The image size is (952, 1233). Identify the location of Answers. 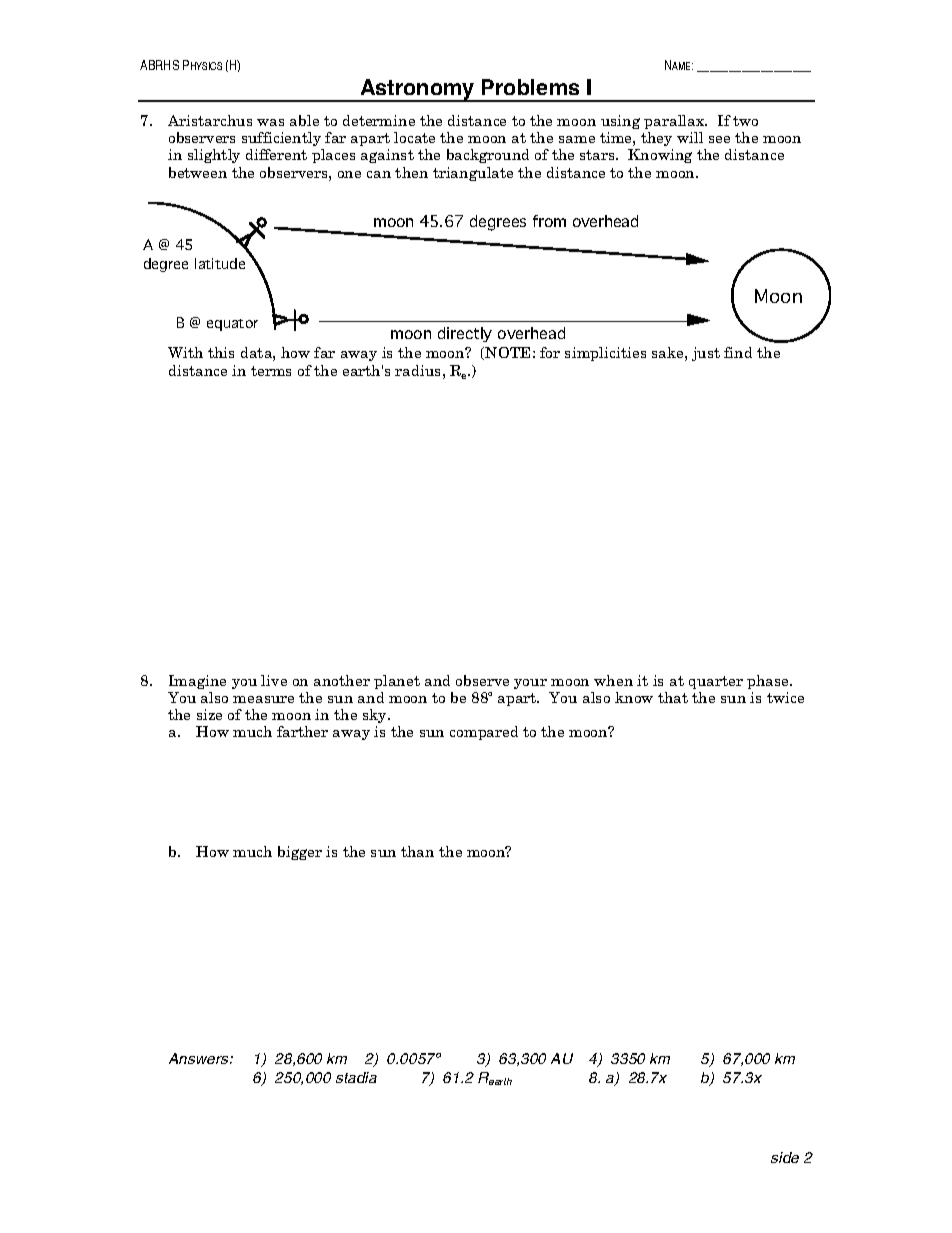
(200, 1058).
